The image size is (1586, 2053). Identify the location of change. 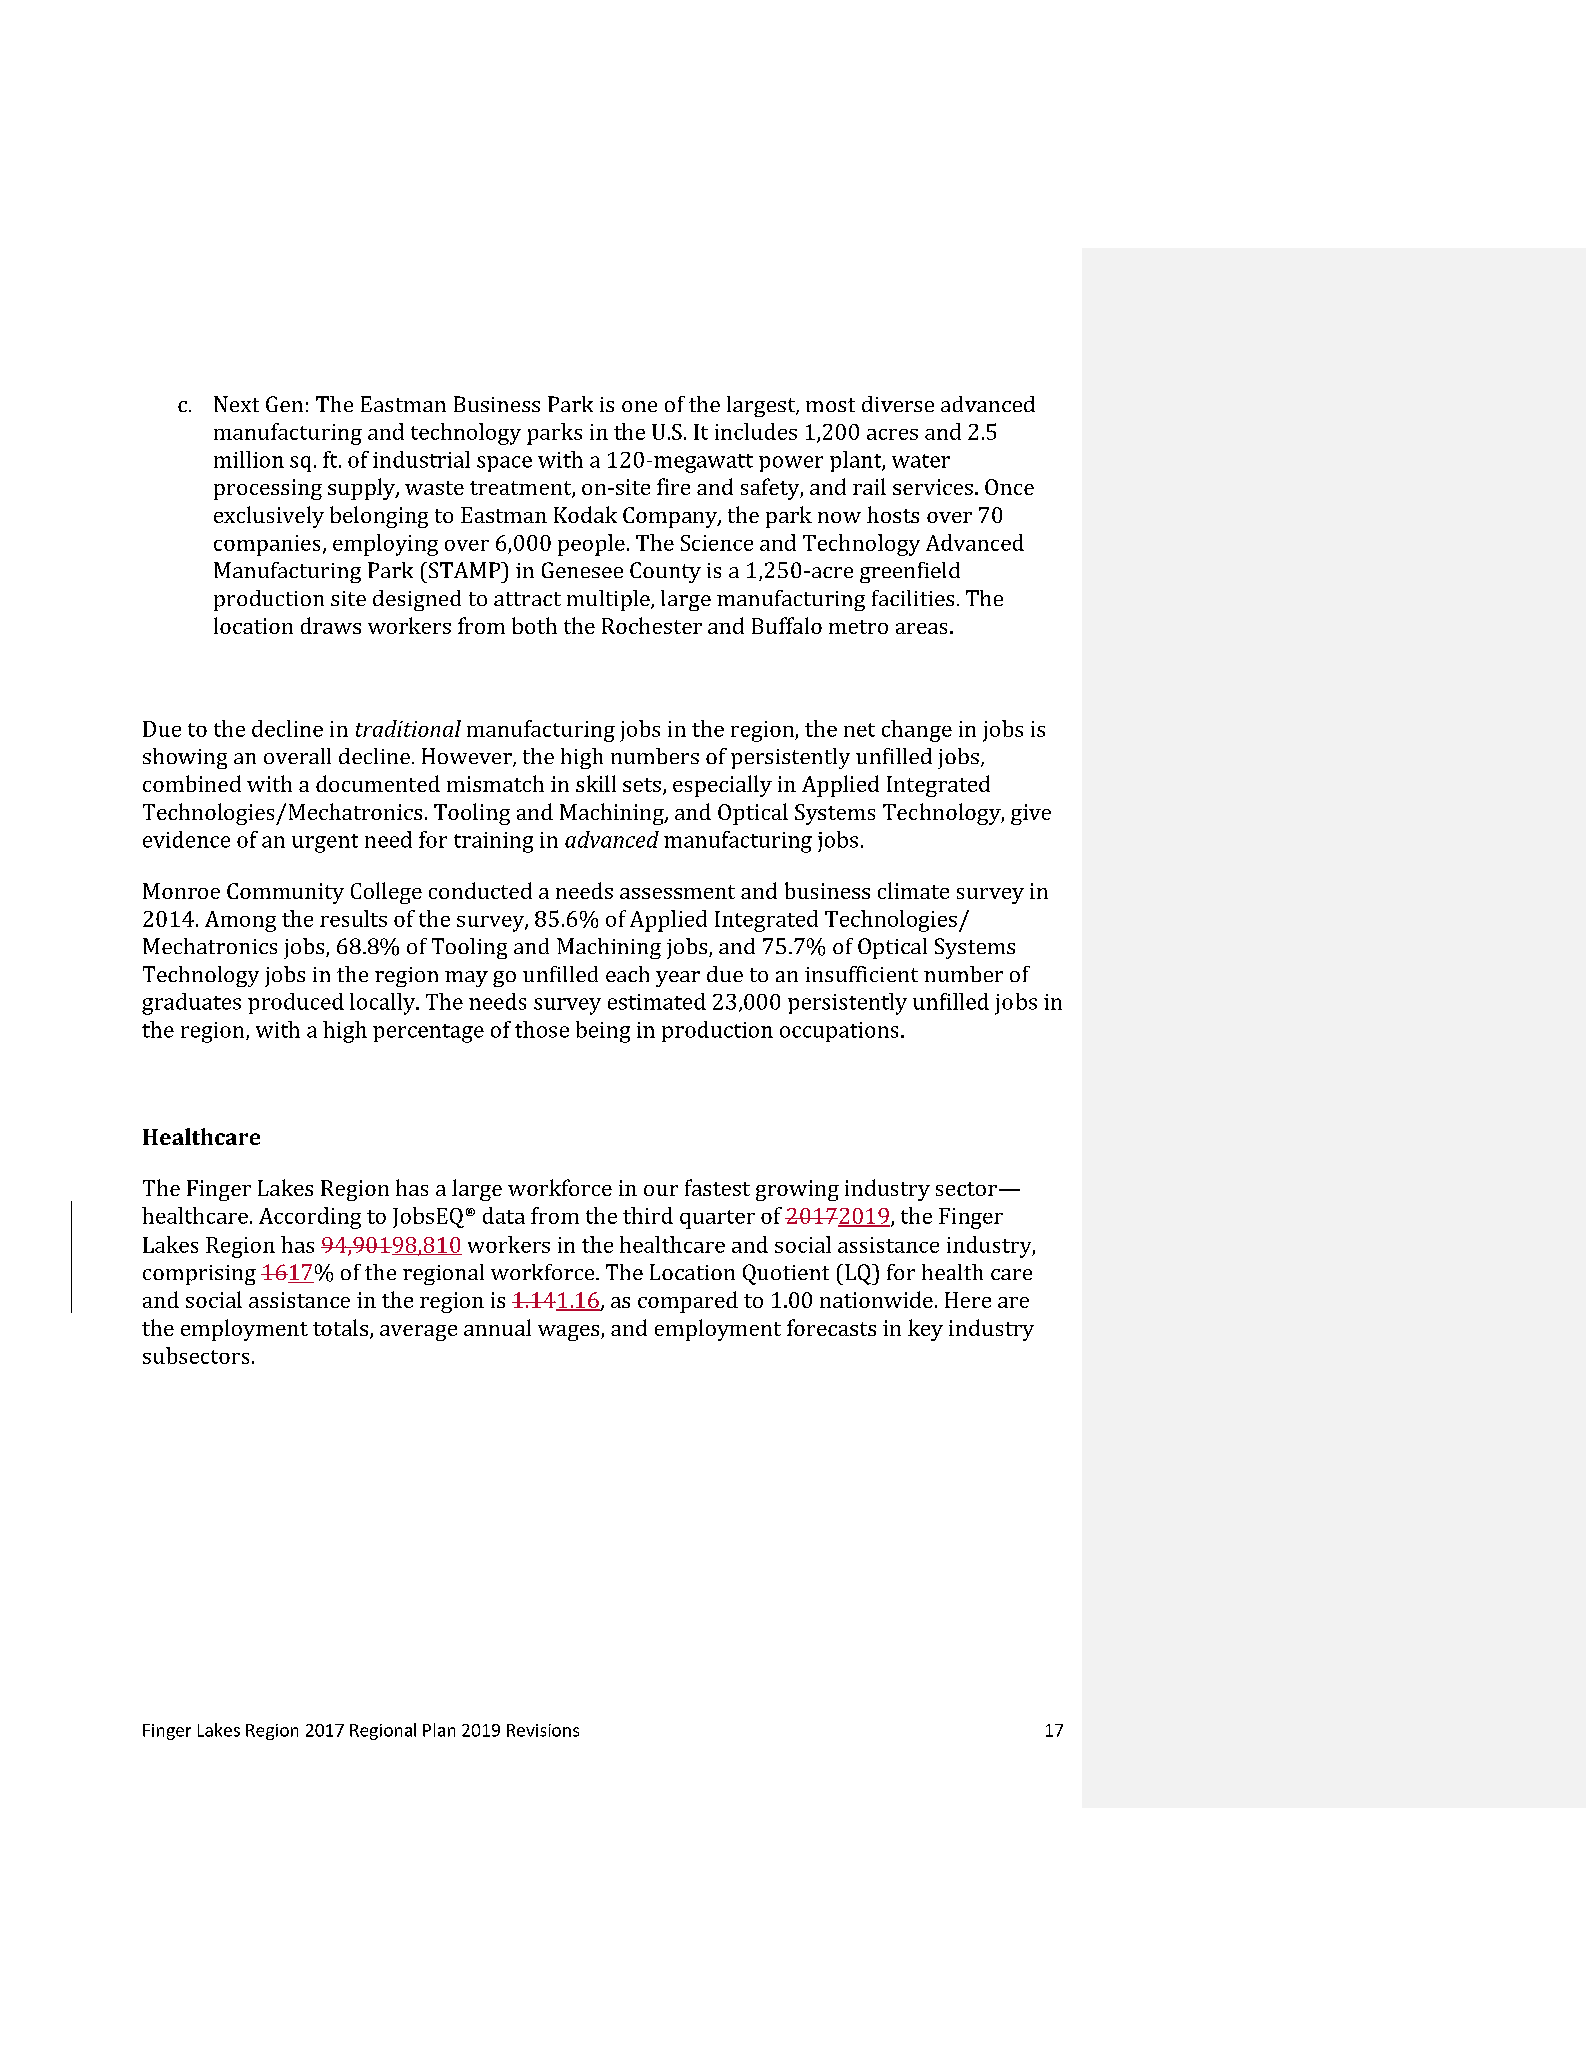
(917, 731).
